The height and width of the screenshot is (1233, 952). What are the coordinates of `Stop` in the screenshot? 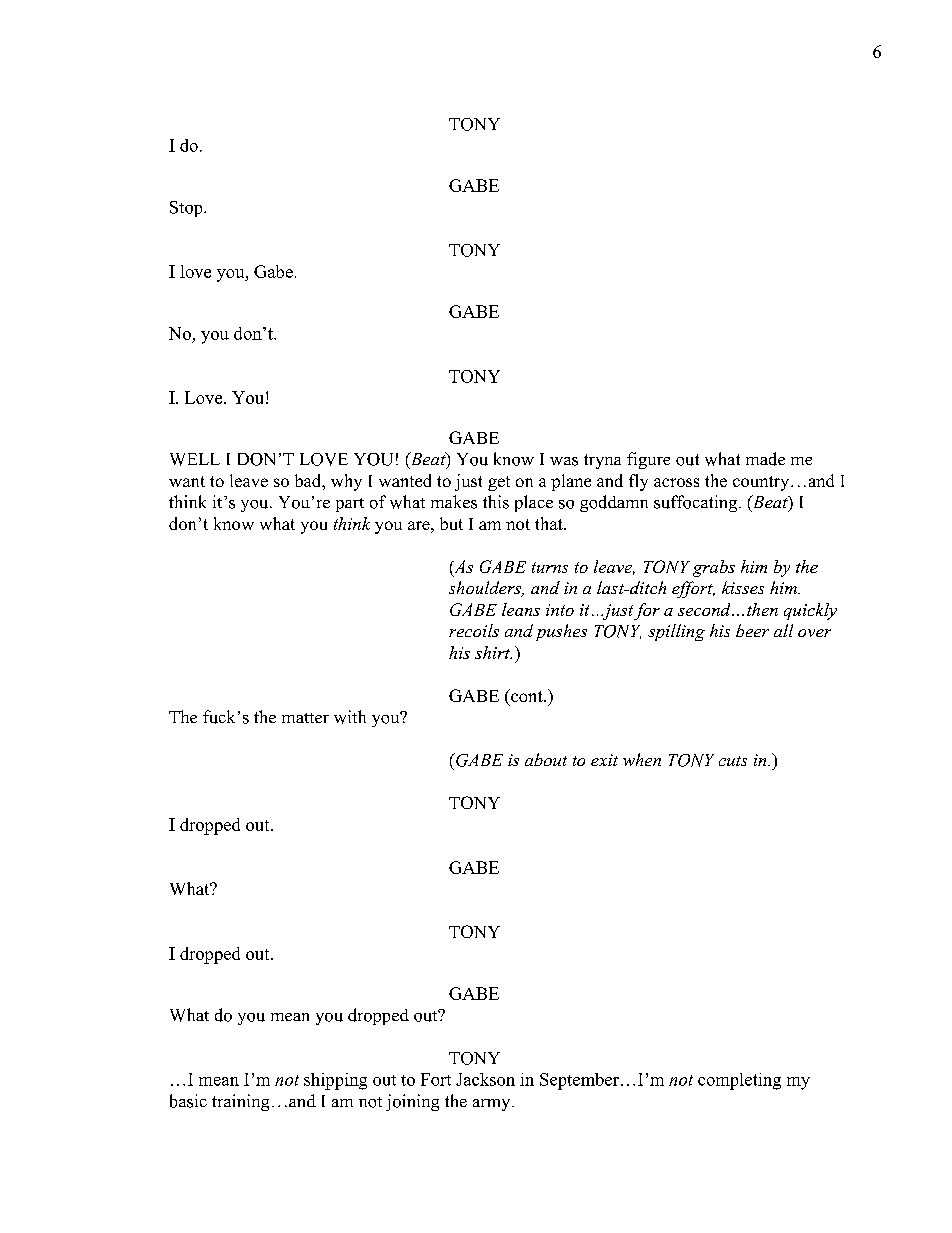 It's located at (187, 209).
